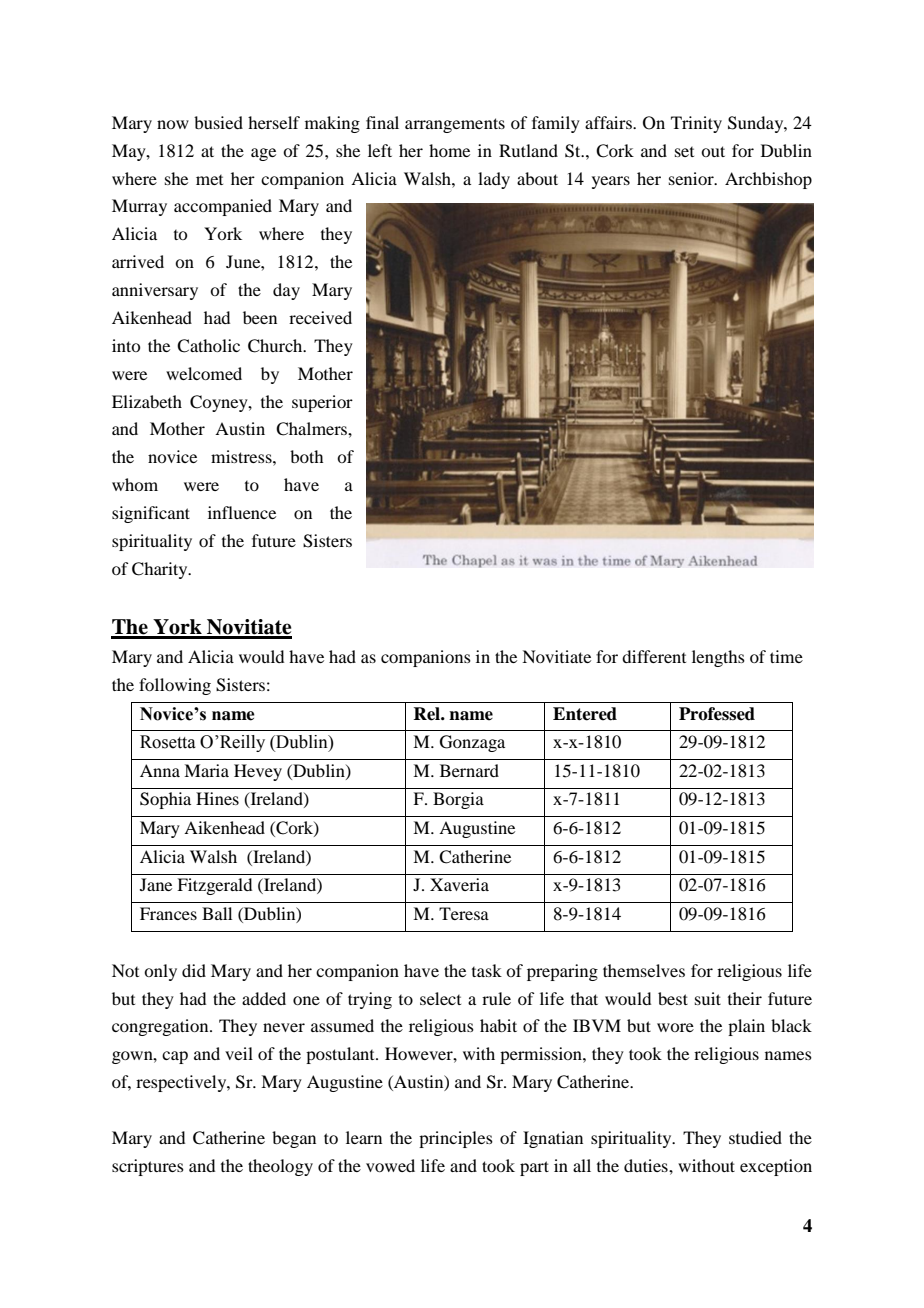 The width and height of the screenshot is (924, 1308). I want to click on Professed, so click(717, 714).
